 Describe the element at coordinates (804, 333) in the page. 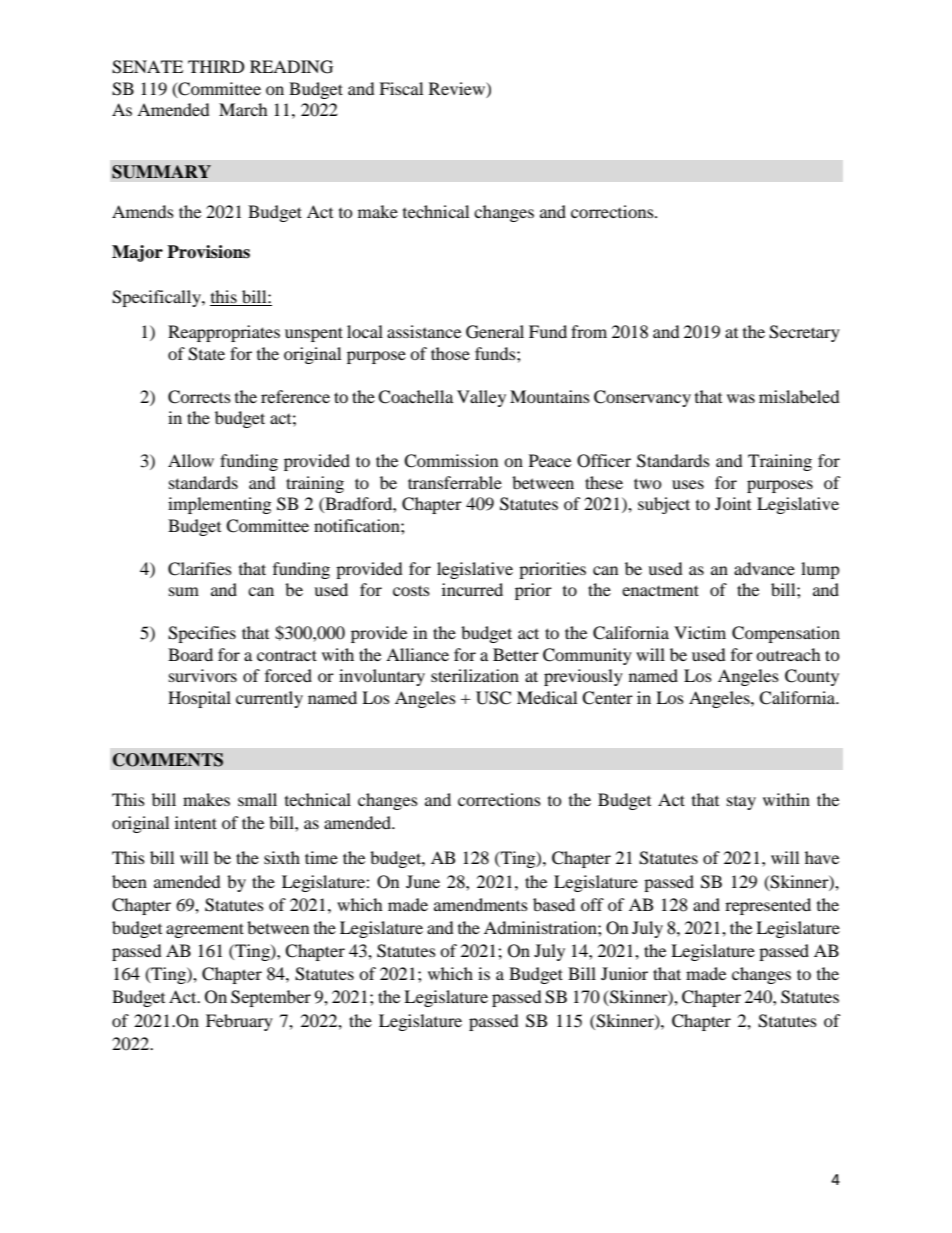

I see `Secretary` at that location.
